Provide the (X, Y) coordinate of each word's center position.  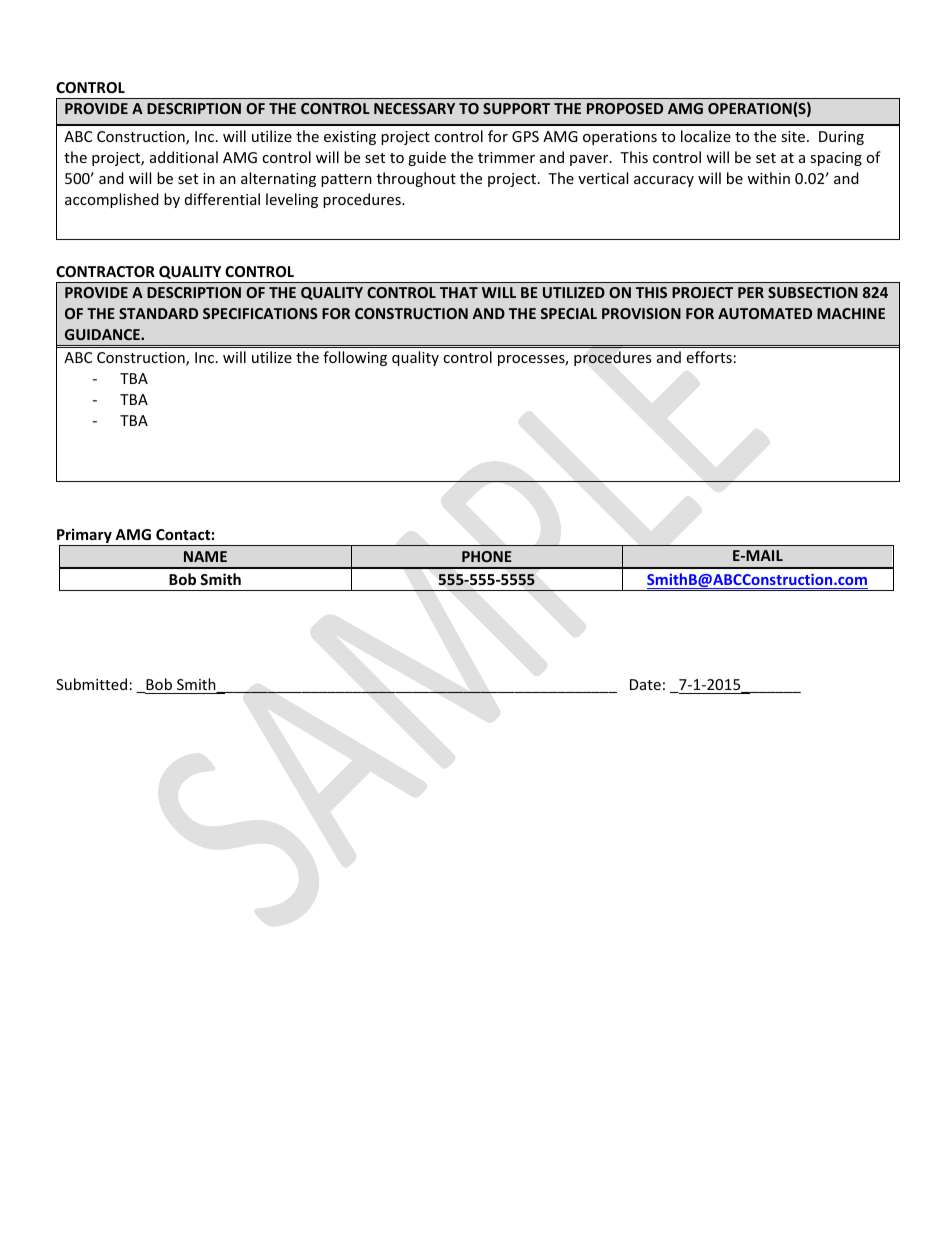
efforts (709, 357)
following (355, 358)
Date (645, 684)
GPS (525, 136)
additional (184, 157)
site (794, 136)
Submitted (91, 684)
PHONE (487, 556)
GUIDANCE (103, 334)
